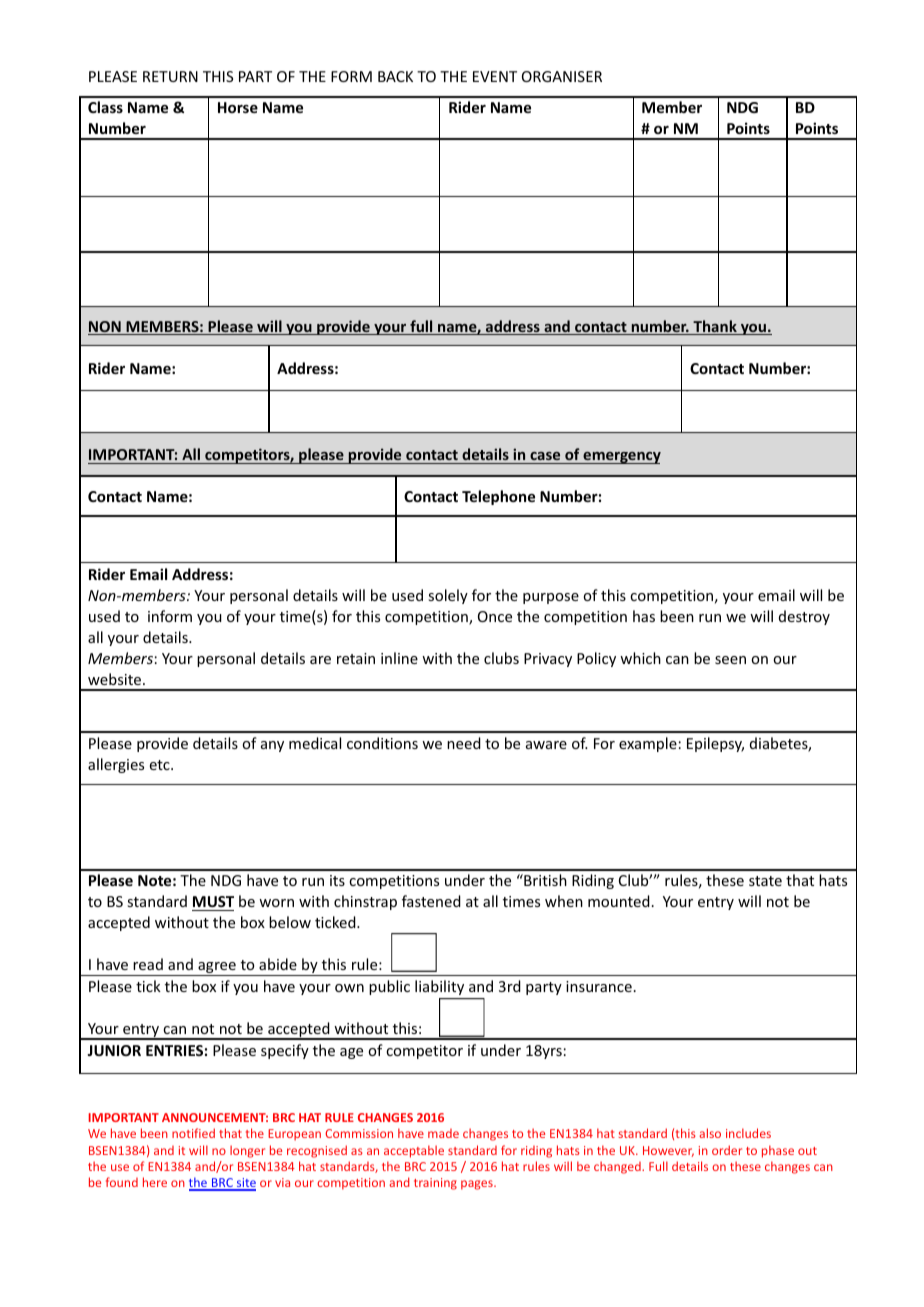 The image size is (924, 1307). I want to click on etc, so click(161, 765).
